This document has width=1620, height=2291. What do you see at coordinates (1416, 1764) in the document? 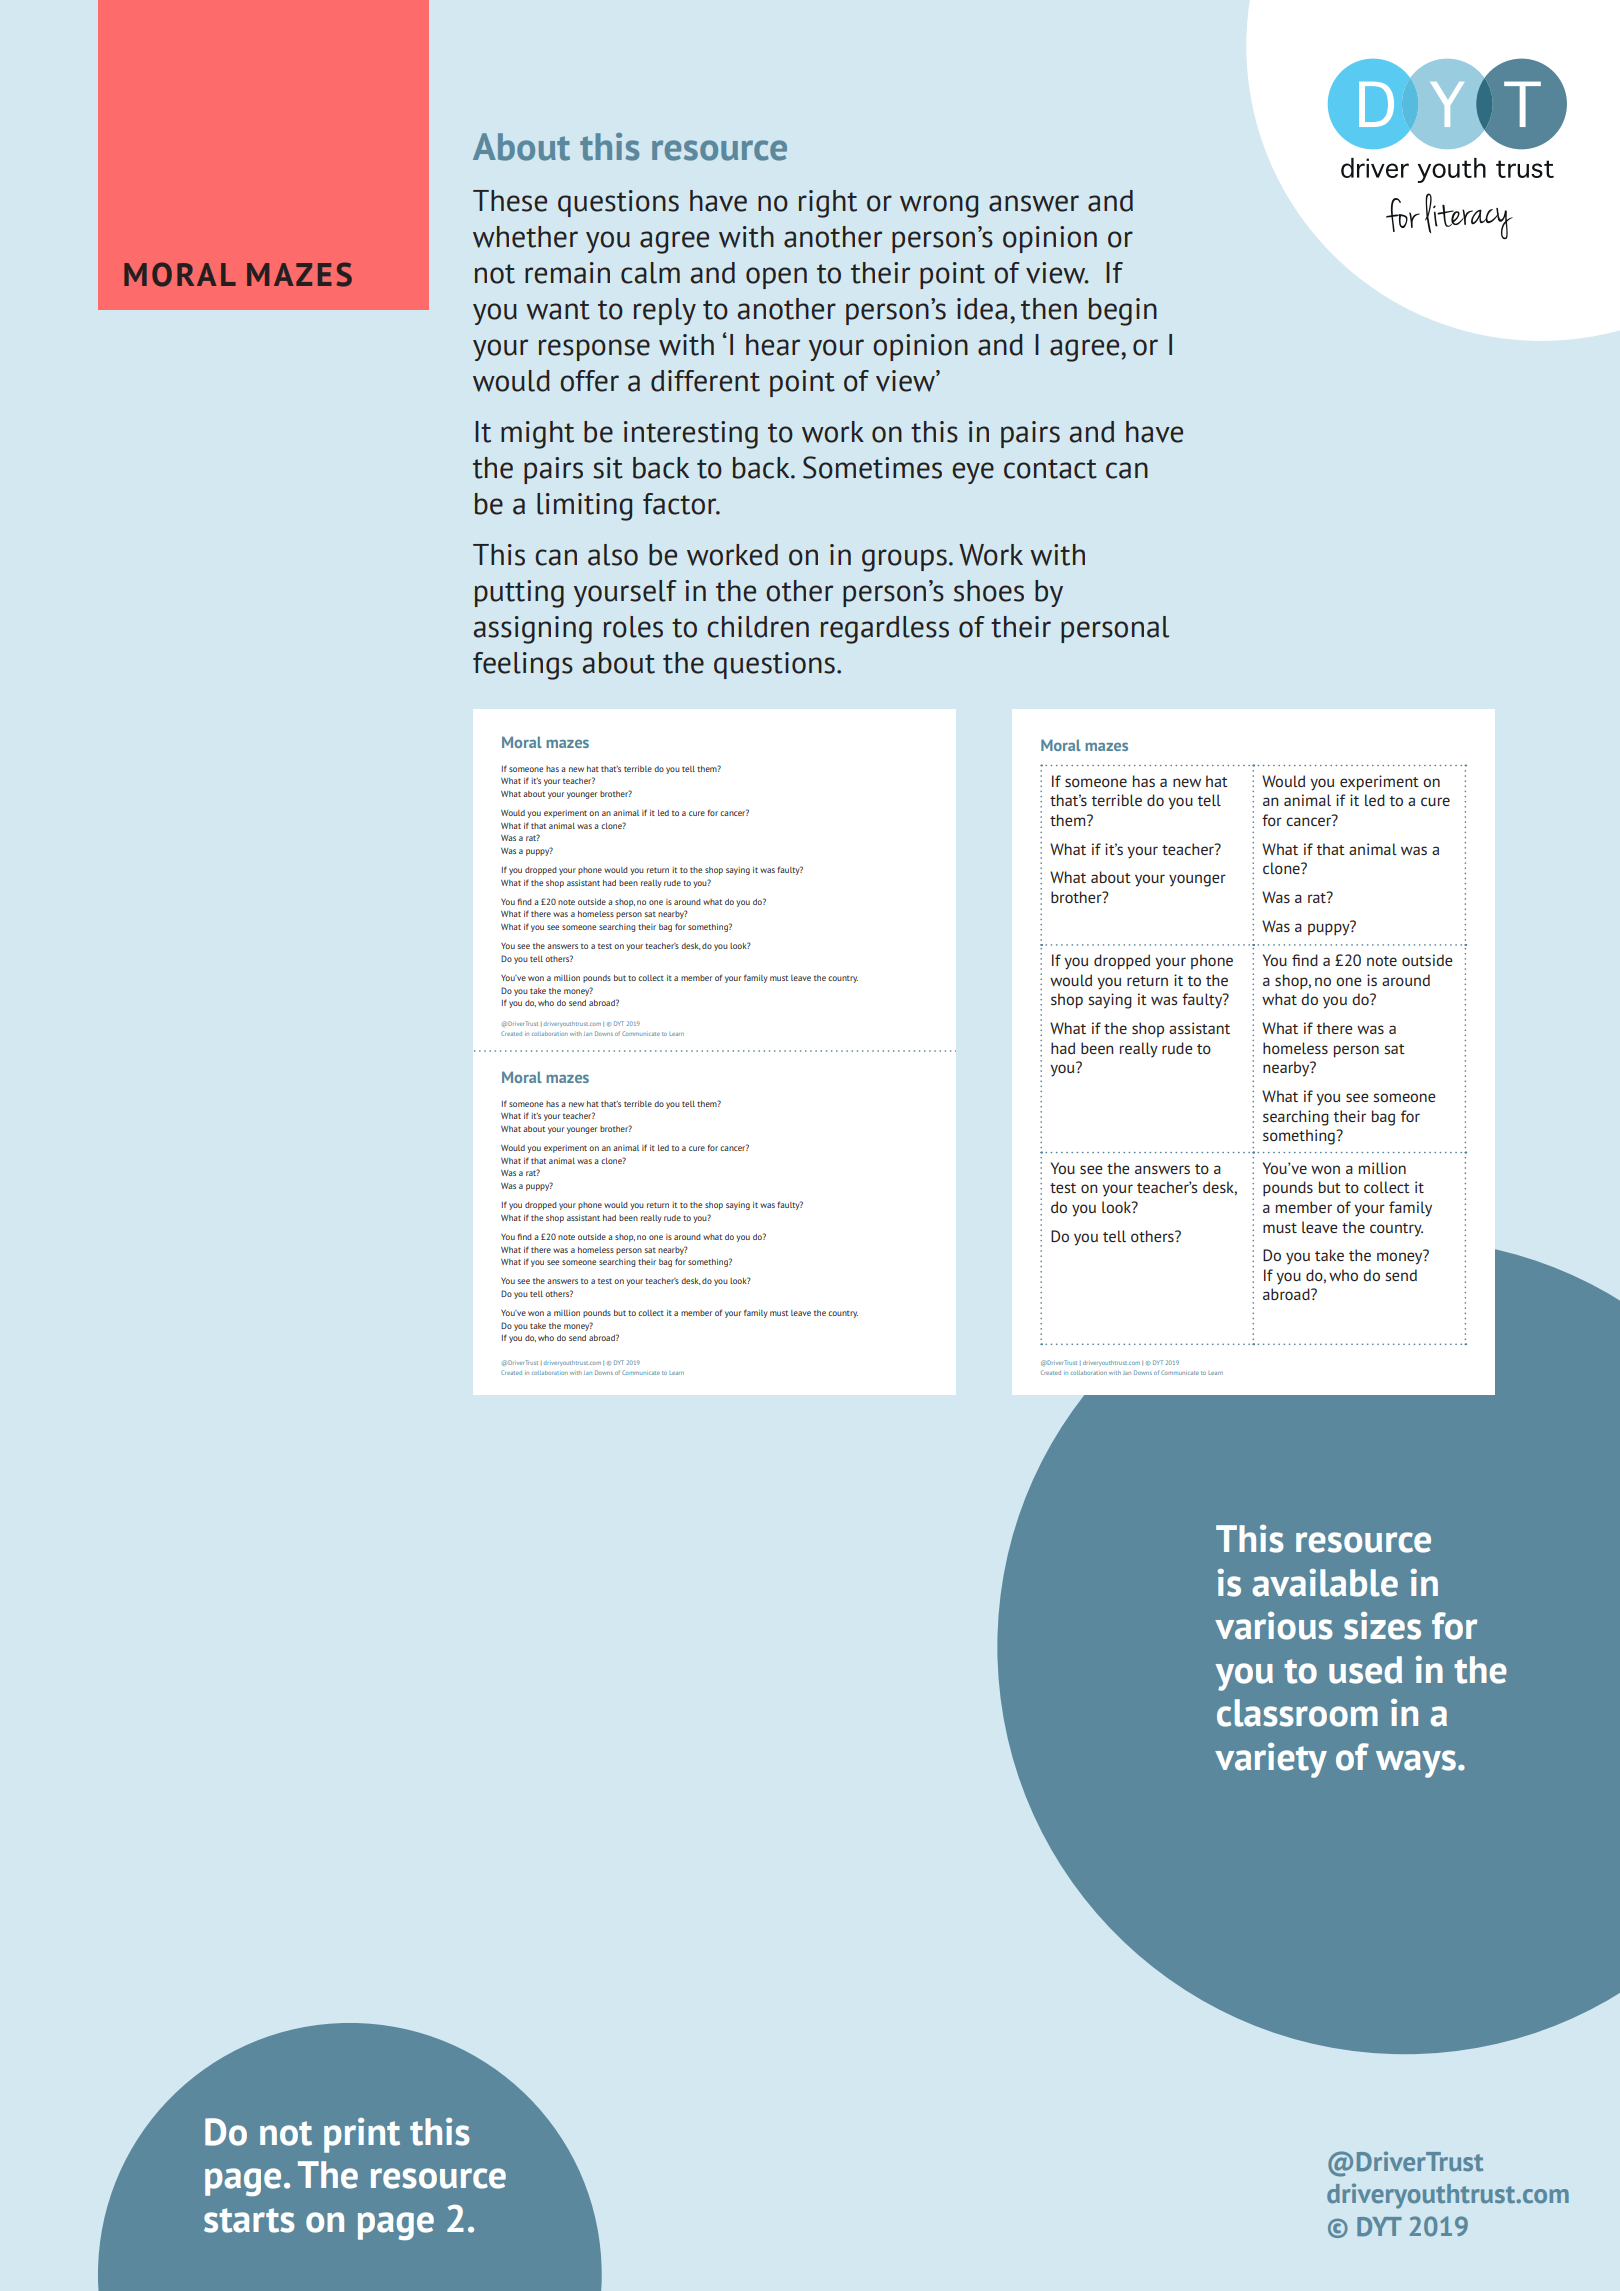
I see `ways` at bounding box center [1416, 1764].
